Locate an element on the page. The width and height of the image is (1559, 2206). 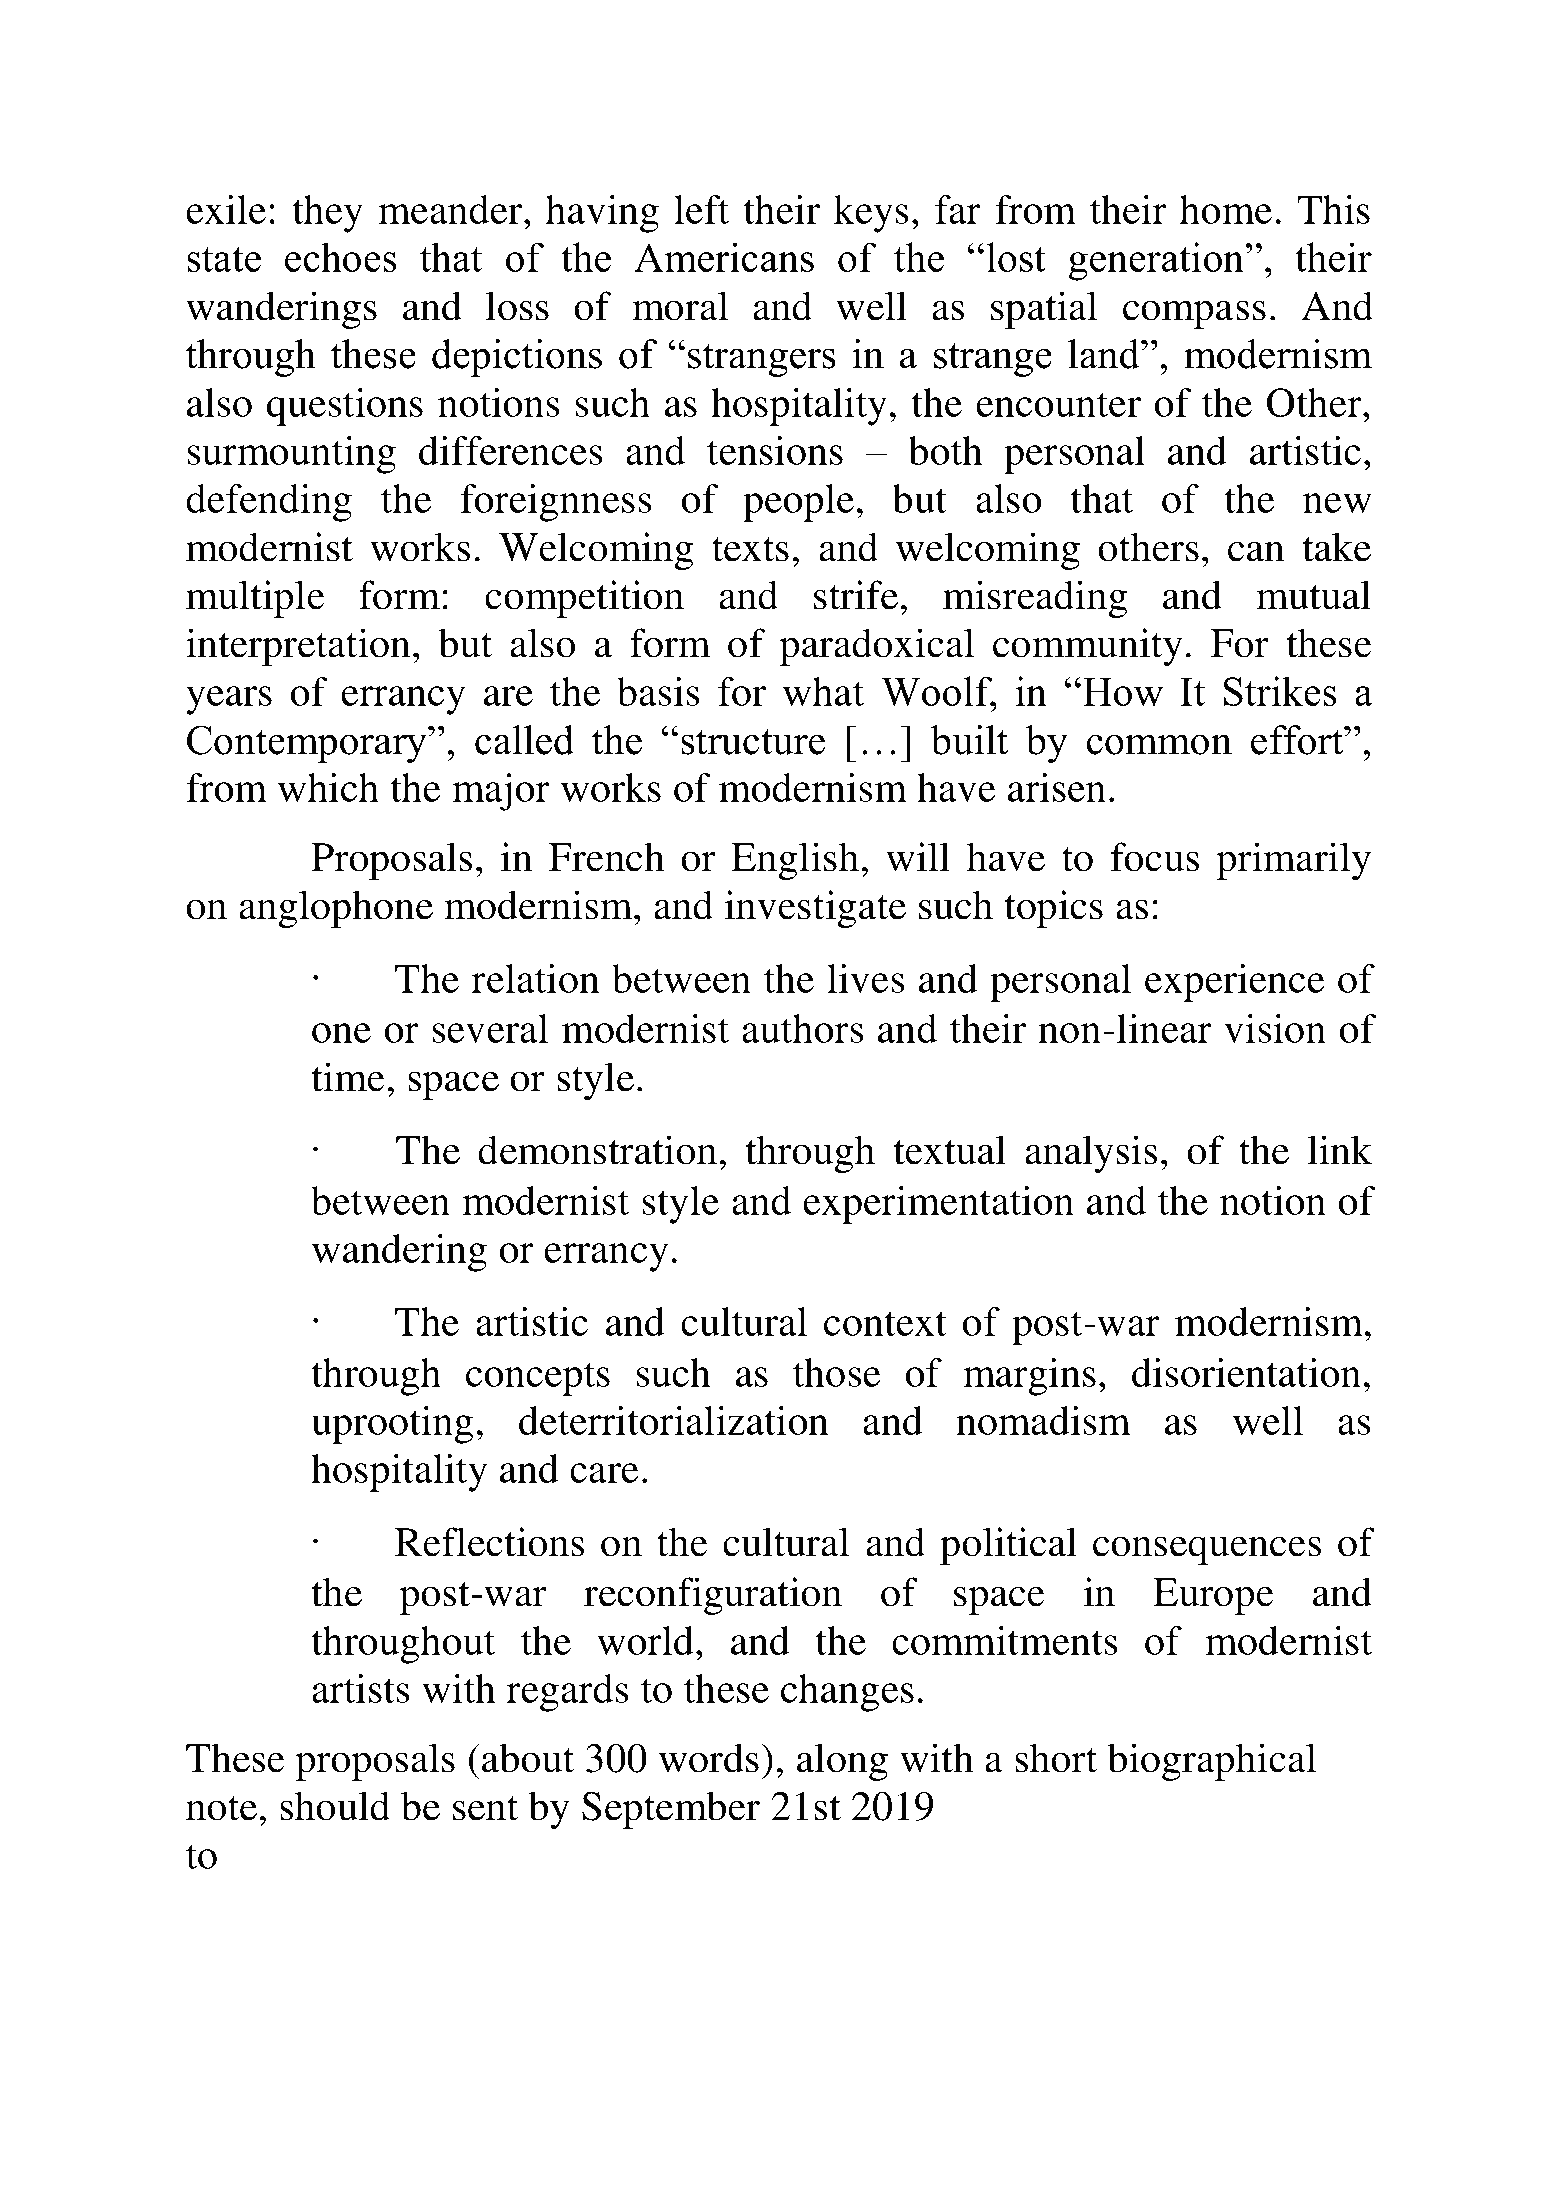
generation is located at coordinates (1157, 261).
